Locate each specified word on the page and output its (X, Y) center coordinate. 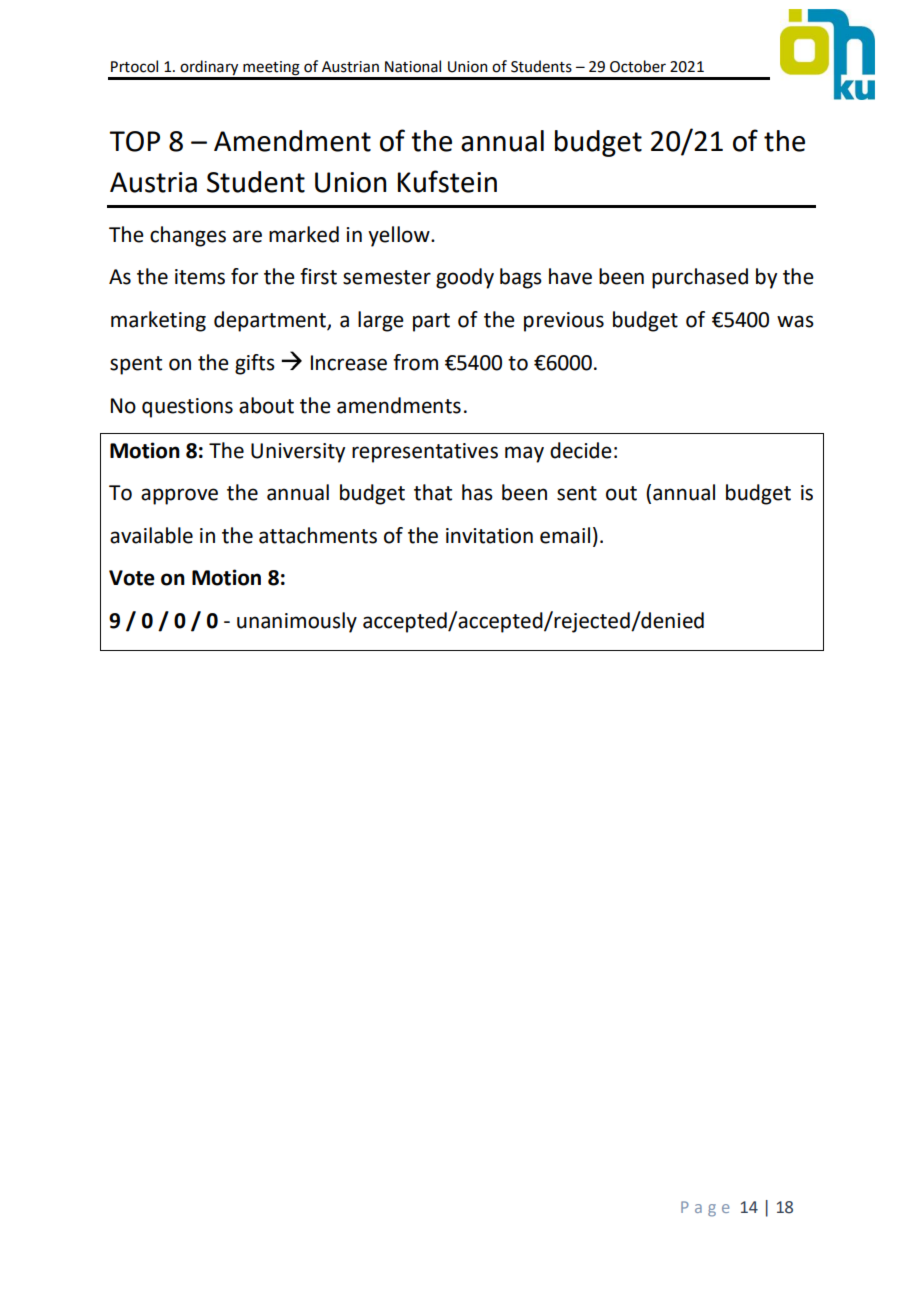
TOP (134, 141)
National (413, 66)
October (638, 66)
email (565, 535)
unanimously (297, 622)
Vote (132, 578)
